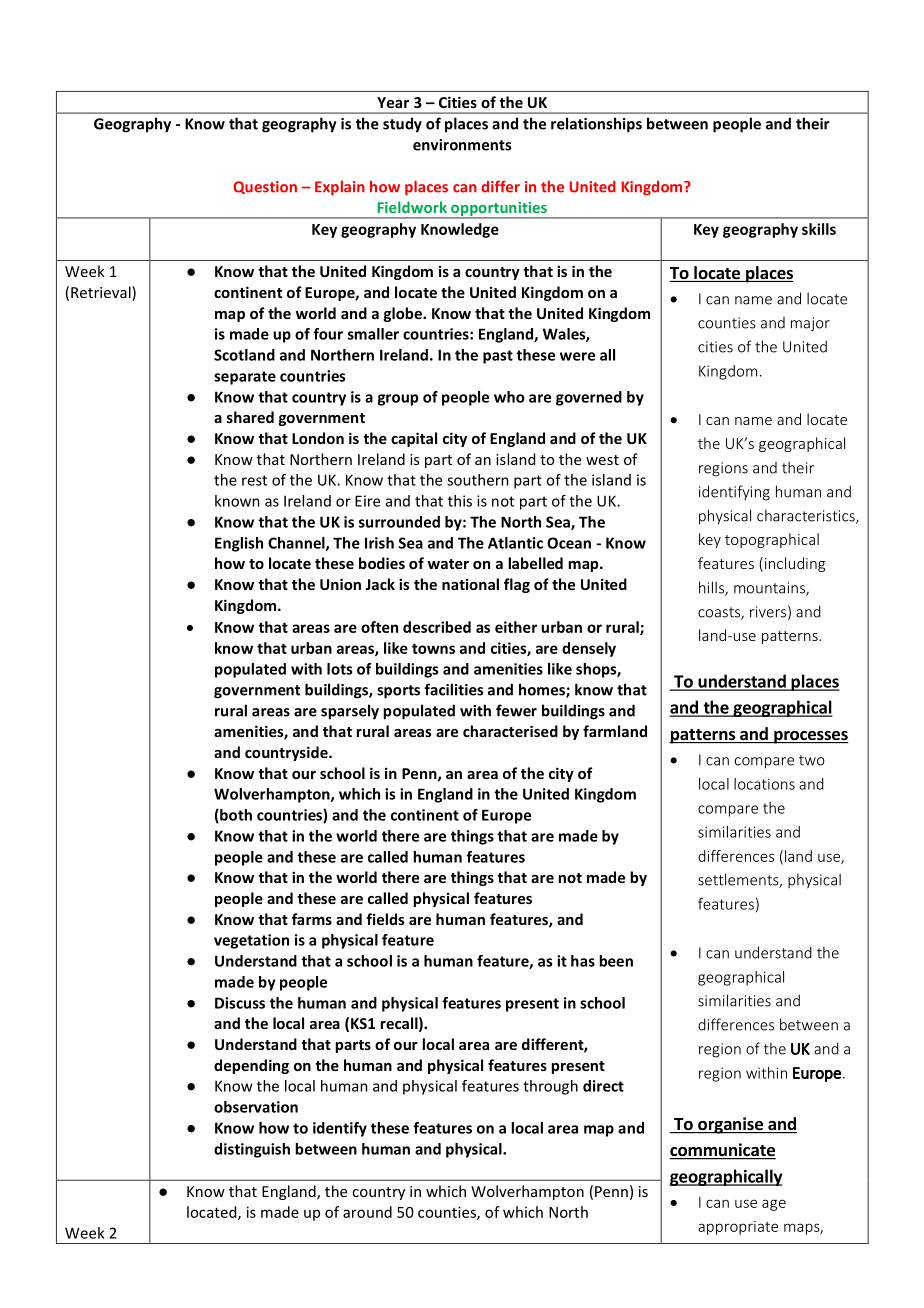  What do you see at coordinates (367, 1212) in the screenshot?
I see `around` at bounding box center [367, 1212].
